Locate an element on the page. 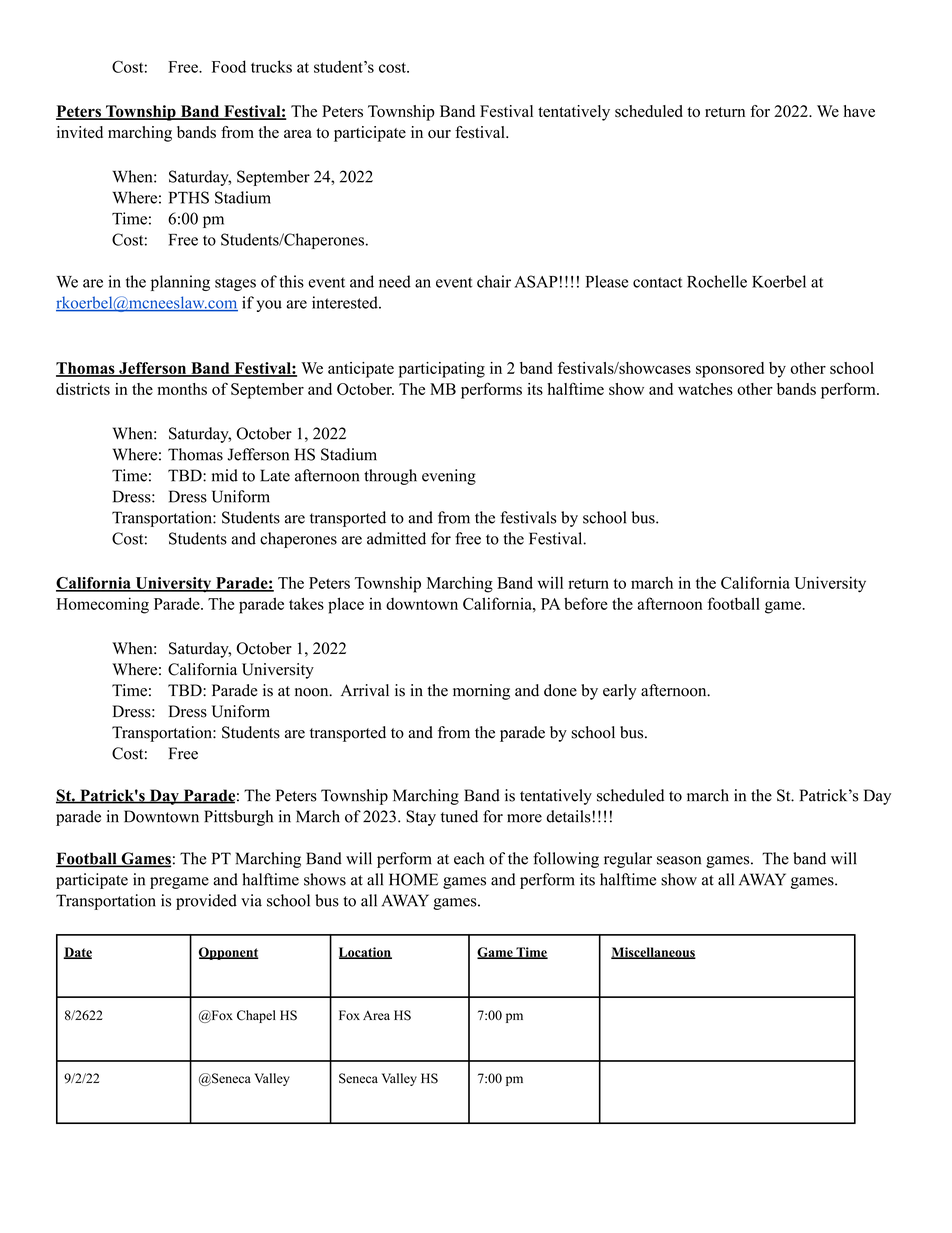  Pittsburgh is located at coordinates (238, 818).
